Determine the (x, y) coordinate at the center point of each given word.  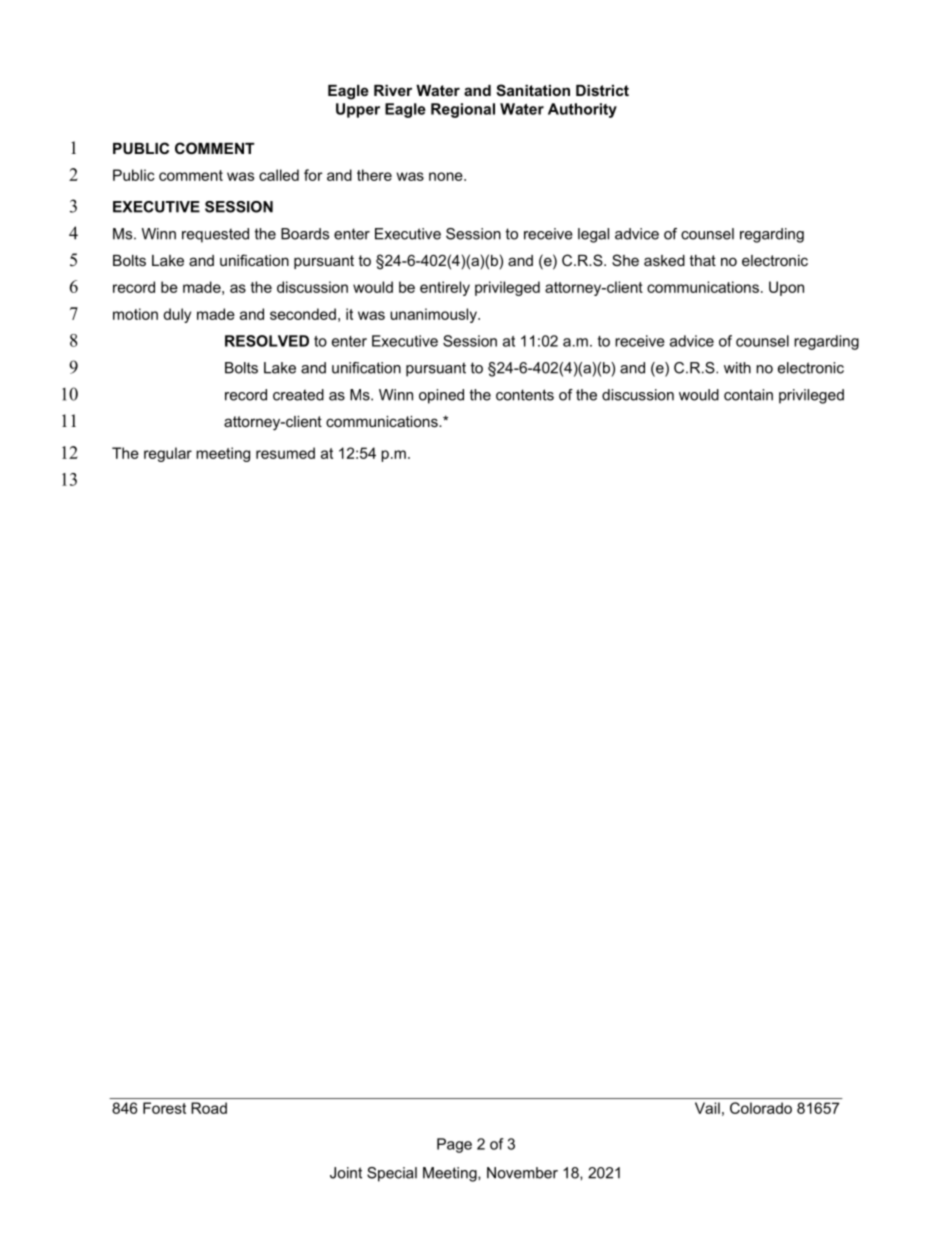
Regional (463, 110)
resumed (285, 453)
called (279, 175)
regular (168, 454)
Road (209, 1108)
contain (748, 395)
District (602, 90)
